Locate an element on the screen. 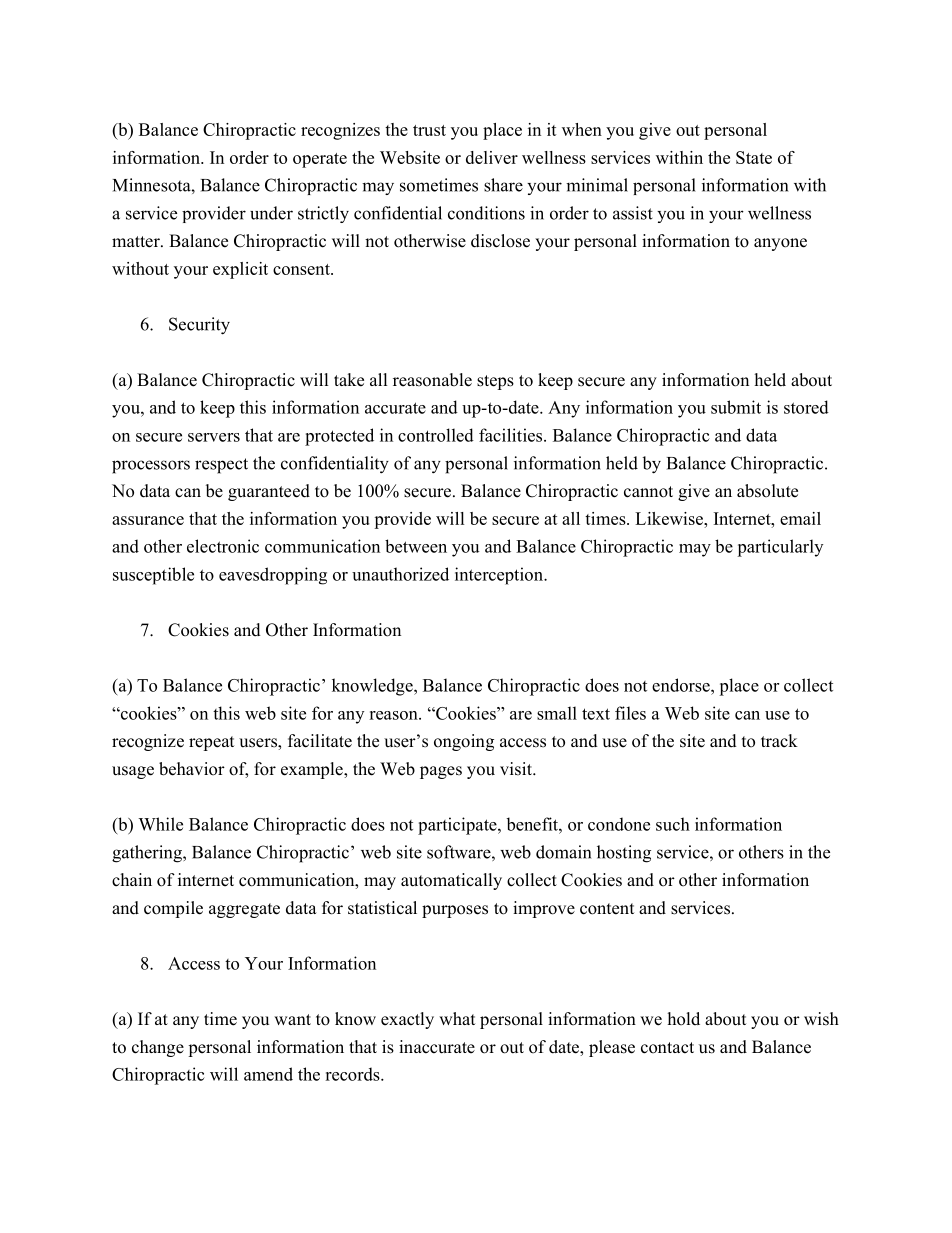 Image resolution: width=952 pixels, height=1233 pixels. such is located at coordinates (673, 824).
